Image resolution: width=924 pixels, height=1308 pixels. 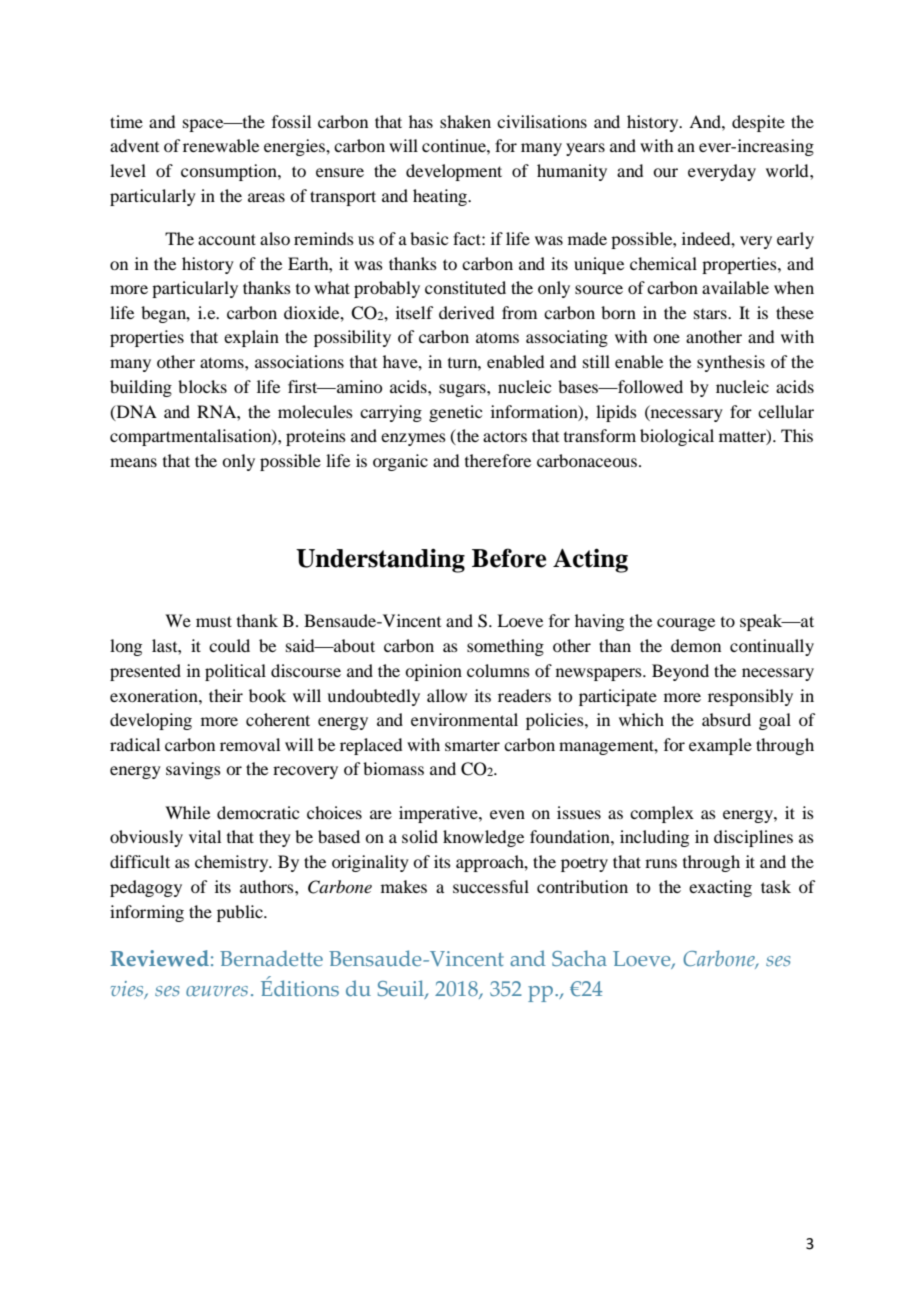 What do you see at coordinates (235, 672) in the image?
I see `political` at bounding box center [235, 672].
